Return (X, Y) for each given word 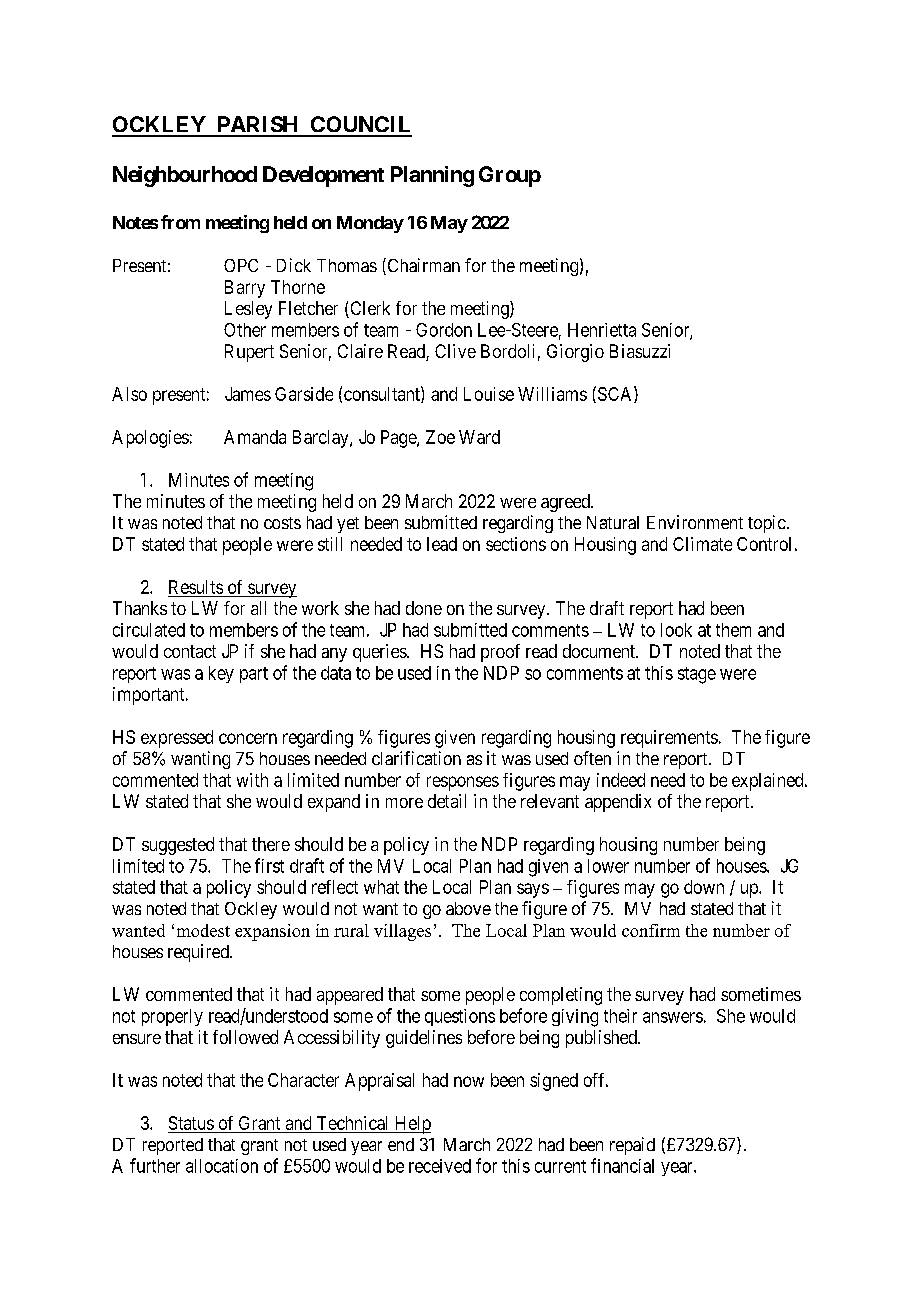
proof (500, 653)
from (180, 222)
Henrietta (602, 330)
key (221, 674)
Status (191, 1123)
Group (510, 176)
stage (697, 675)
